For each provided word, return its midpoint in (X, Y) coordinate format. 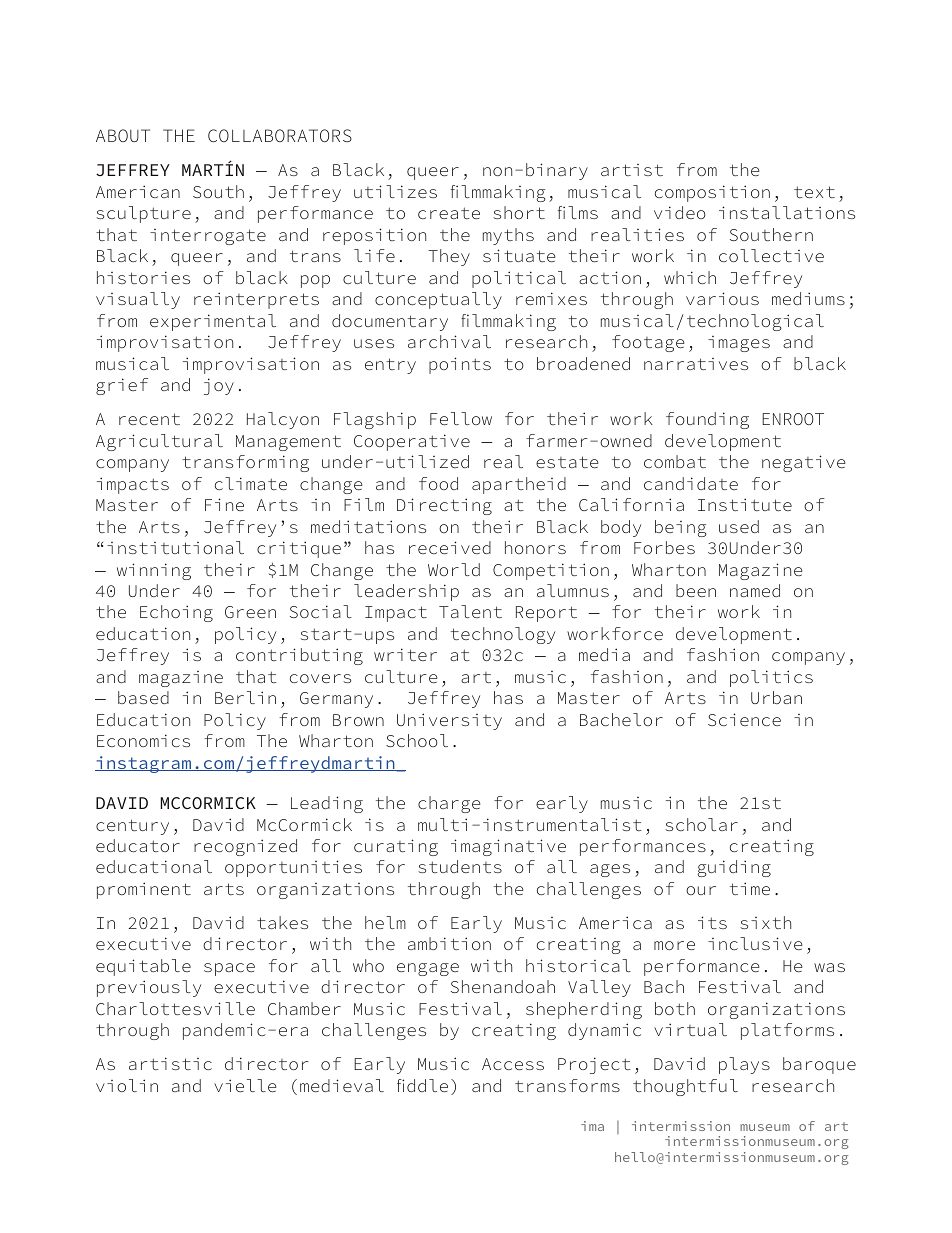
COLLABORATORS (280, 135)
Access (513, 1064)
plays (744, 1065)
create (449, 213)
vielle (245, 1085)
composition (712, 193)
